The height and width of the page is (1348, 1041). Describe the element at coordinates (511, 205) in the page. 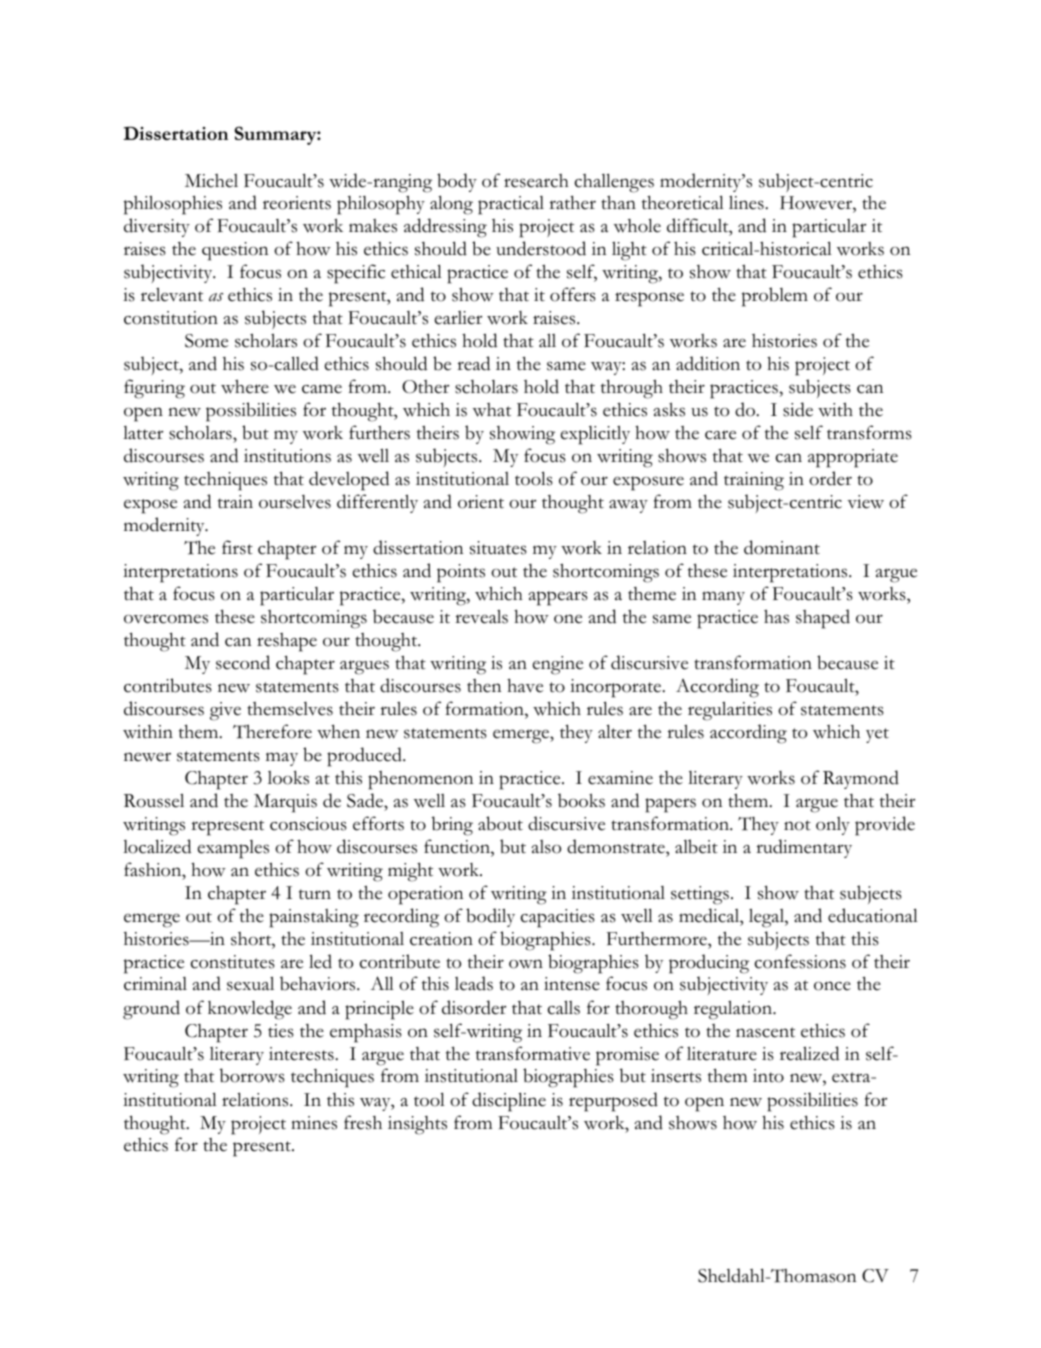

I see `practical` at that location.
